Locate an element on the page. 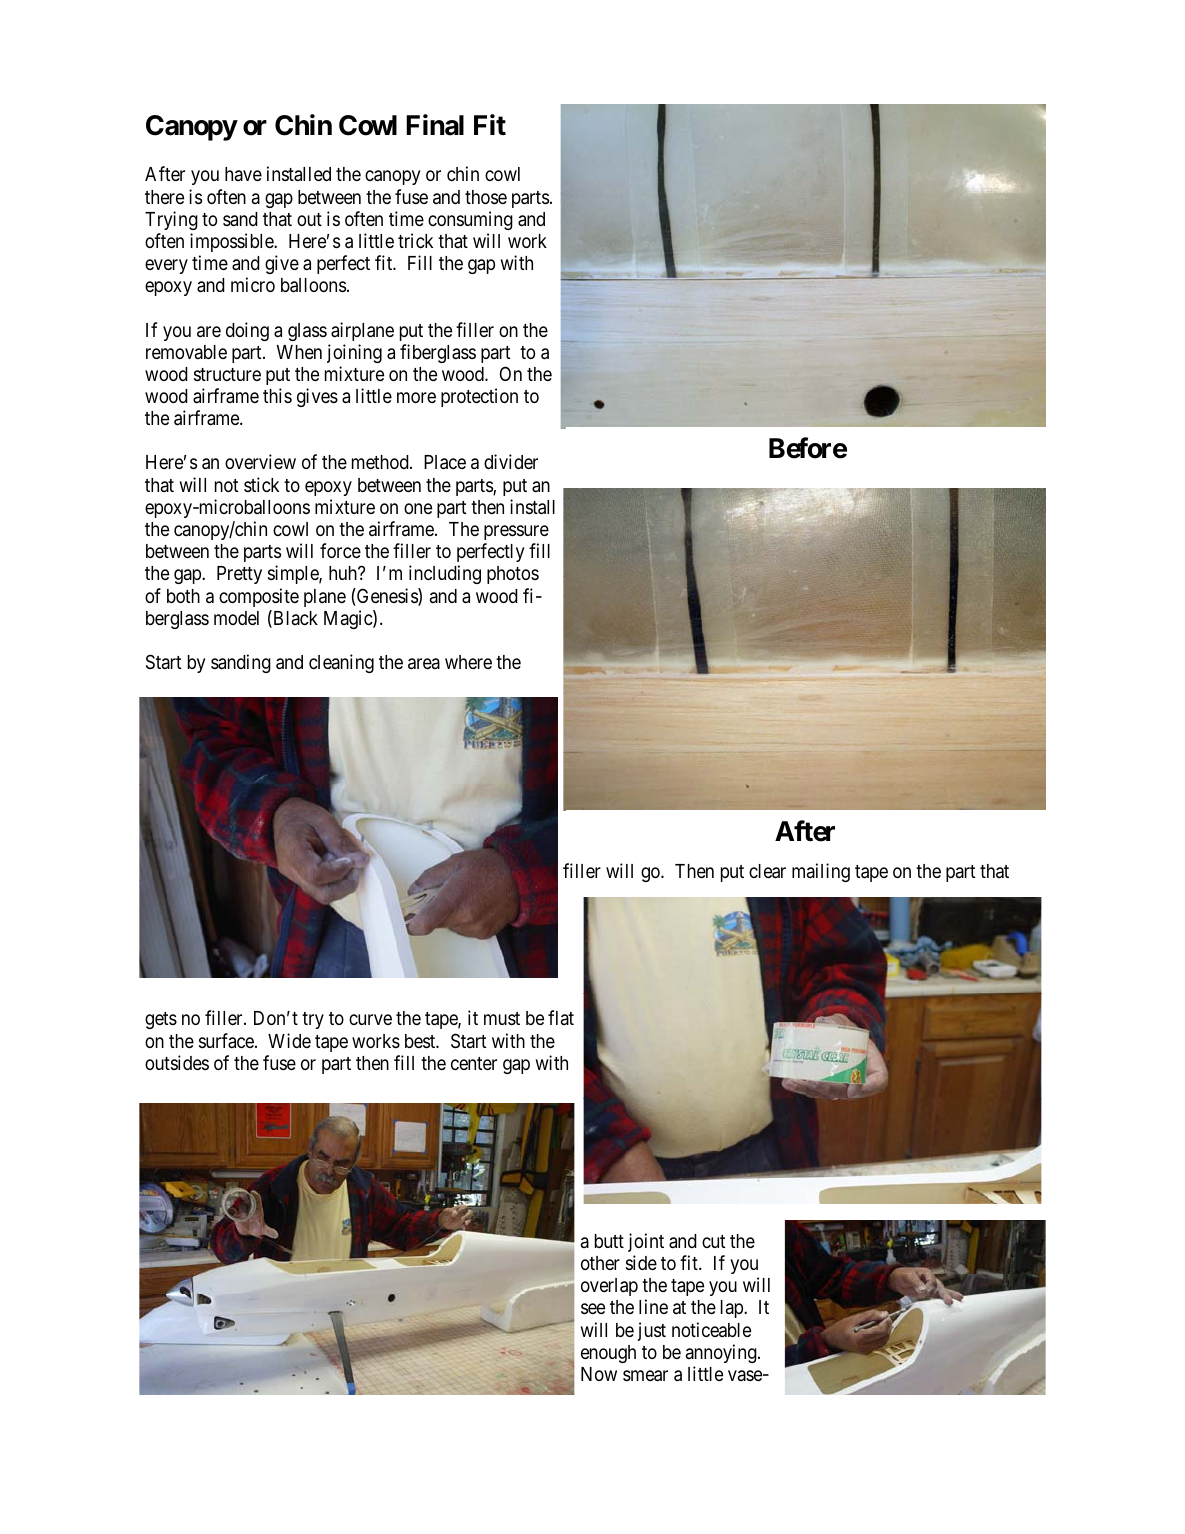  pressure is located at coordinates (516, 532).
